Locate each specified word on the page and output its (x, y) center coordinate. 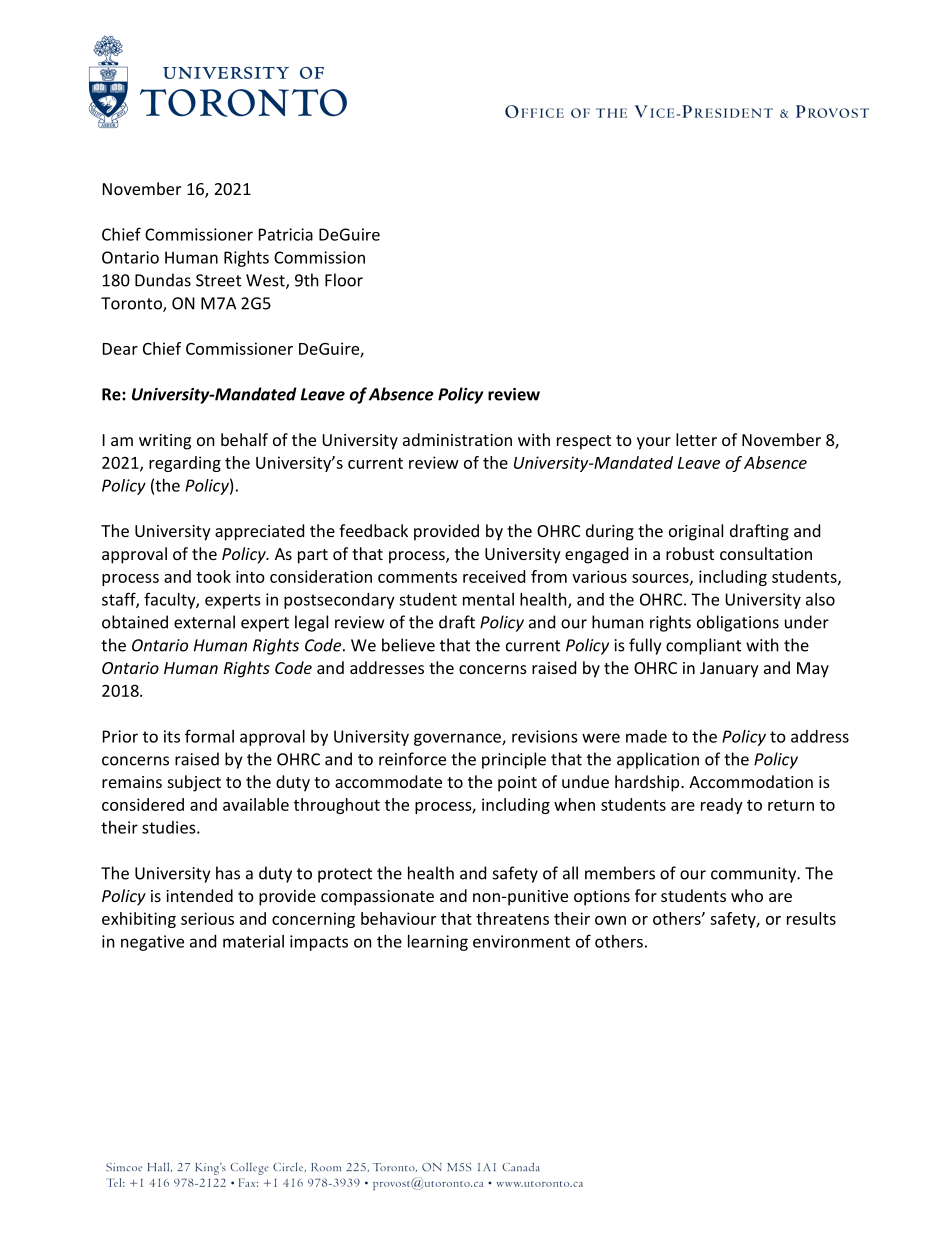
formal (209, 736)
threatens (512, 918)
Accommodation (751, 781)
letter (696, 439)
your (654, 443)
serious (207, 918)
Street (218, 280)
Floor (344, 280)
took (213, 576)
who (747, 895)
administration (457, 439)
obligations (738, 623)
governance (458, 739)
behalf (244, 439)
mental (488, 599)
